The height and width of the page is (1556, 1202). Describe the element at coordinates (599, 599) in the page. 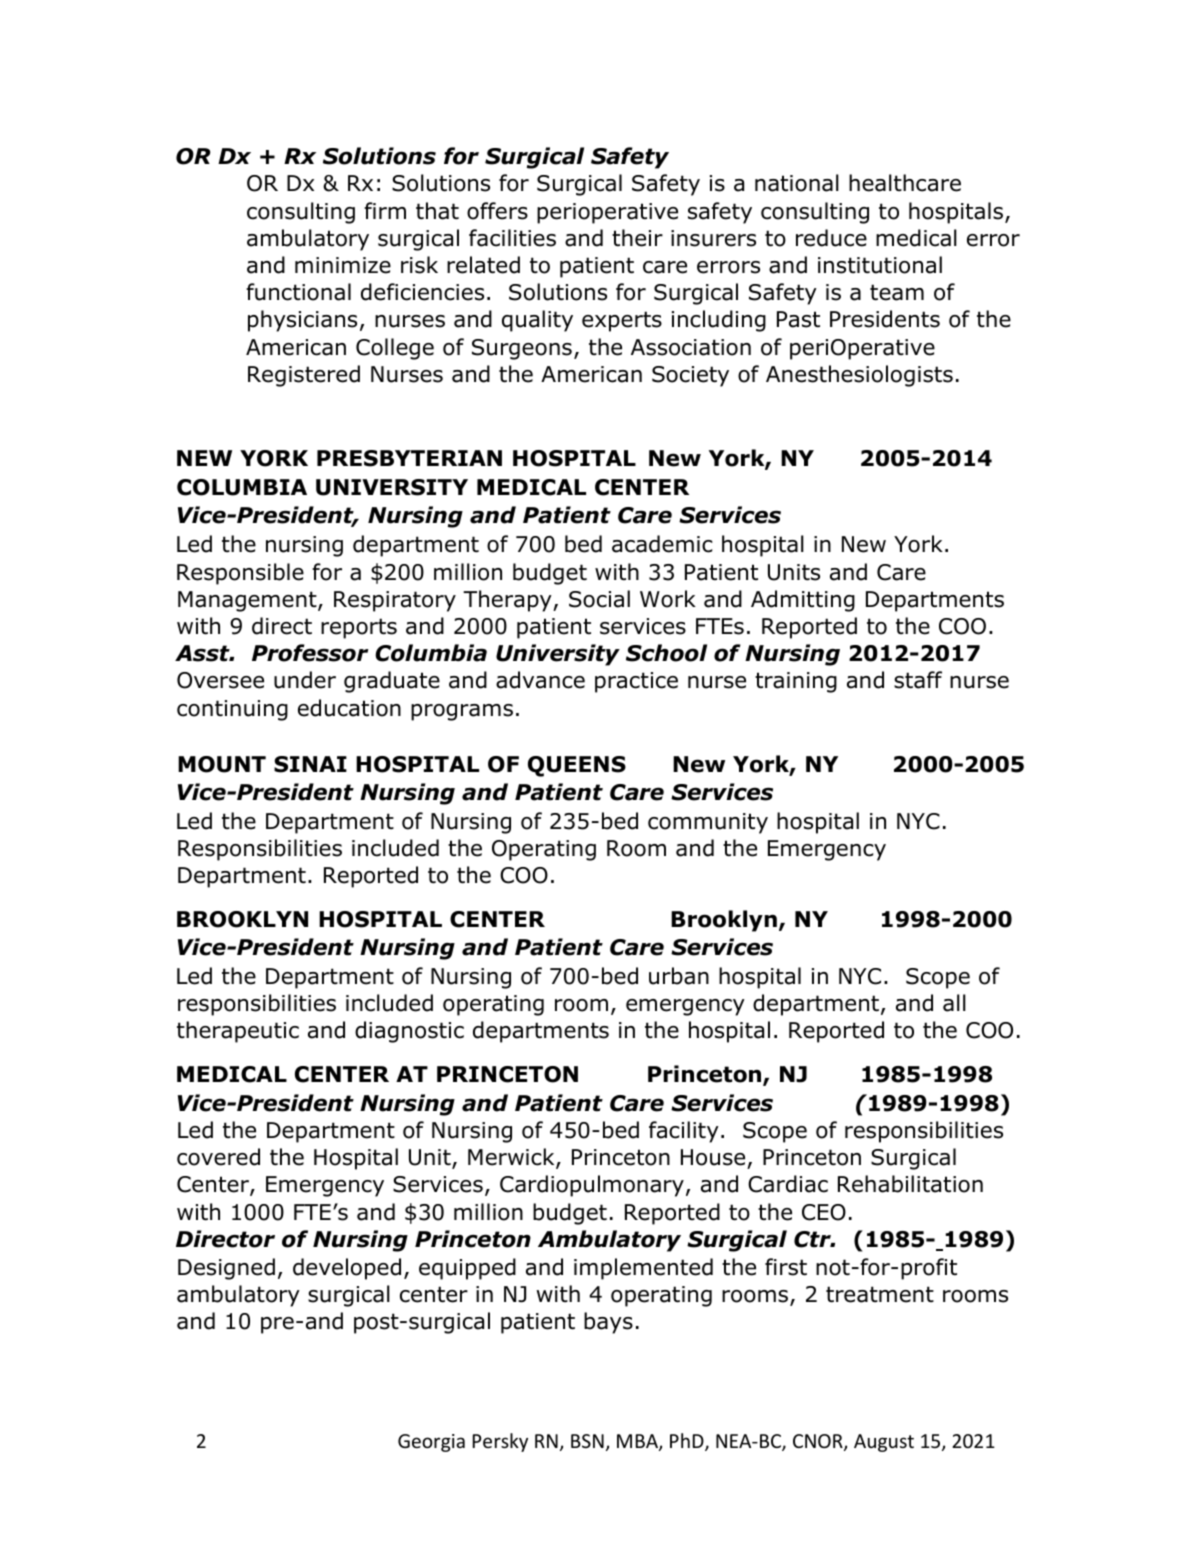

I see `Social` at that location.
